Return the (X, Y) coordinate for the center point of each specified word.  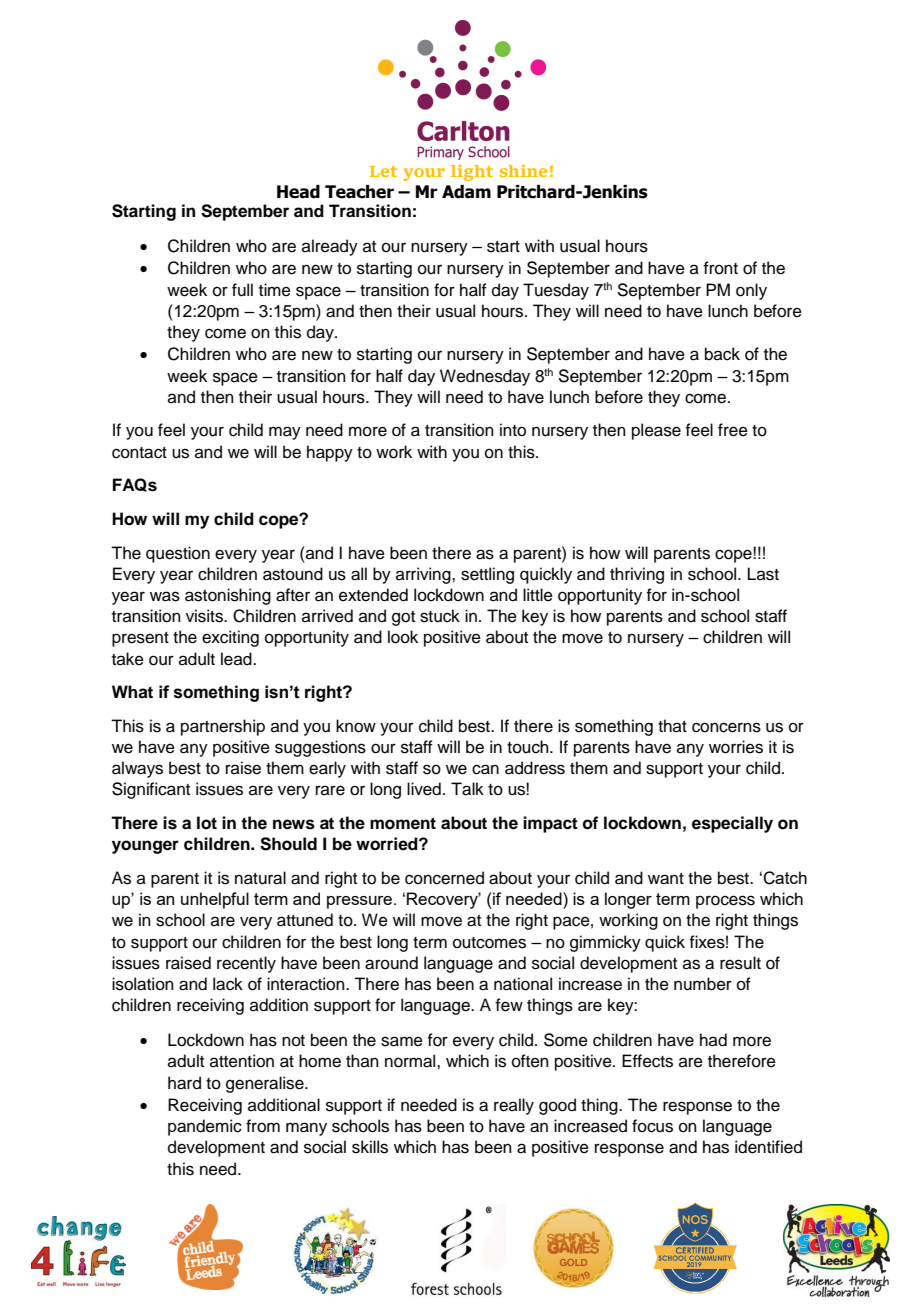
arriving (424, 575)
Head (298, 192)
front (720, 268)
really (514, 1106)
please (656, 431)
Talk (467, 789)
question (178, 554)
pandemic (205, 1127)
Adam (466, 192)
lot (207, 823)
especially (732, 824)
